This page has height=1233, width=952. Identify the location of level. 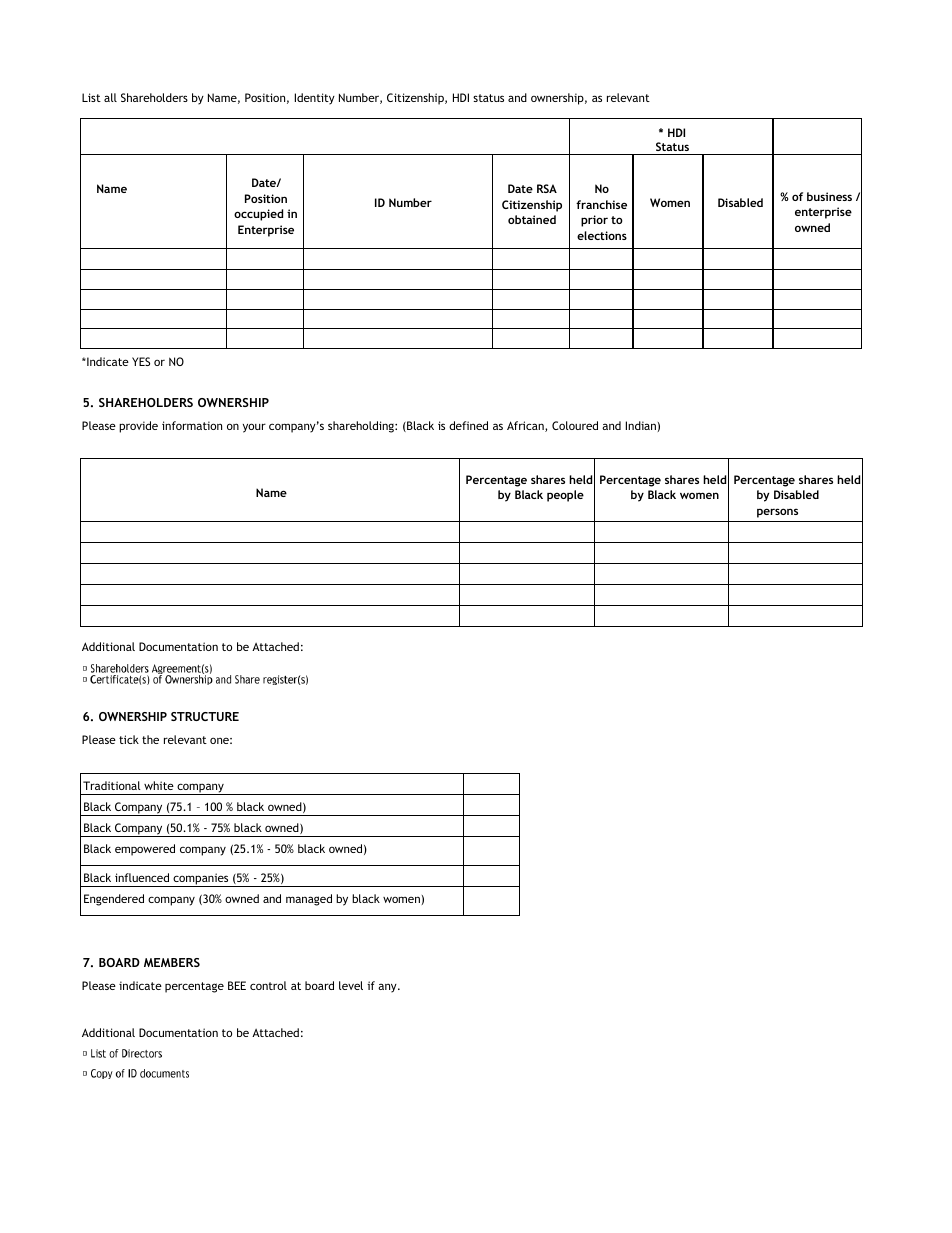
(351, 985).
